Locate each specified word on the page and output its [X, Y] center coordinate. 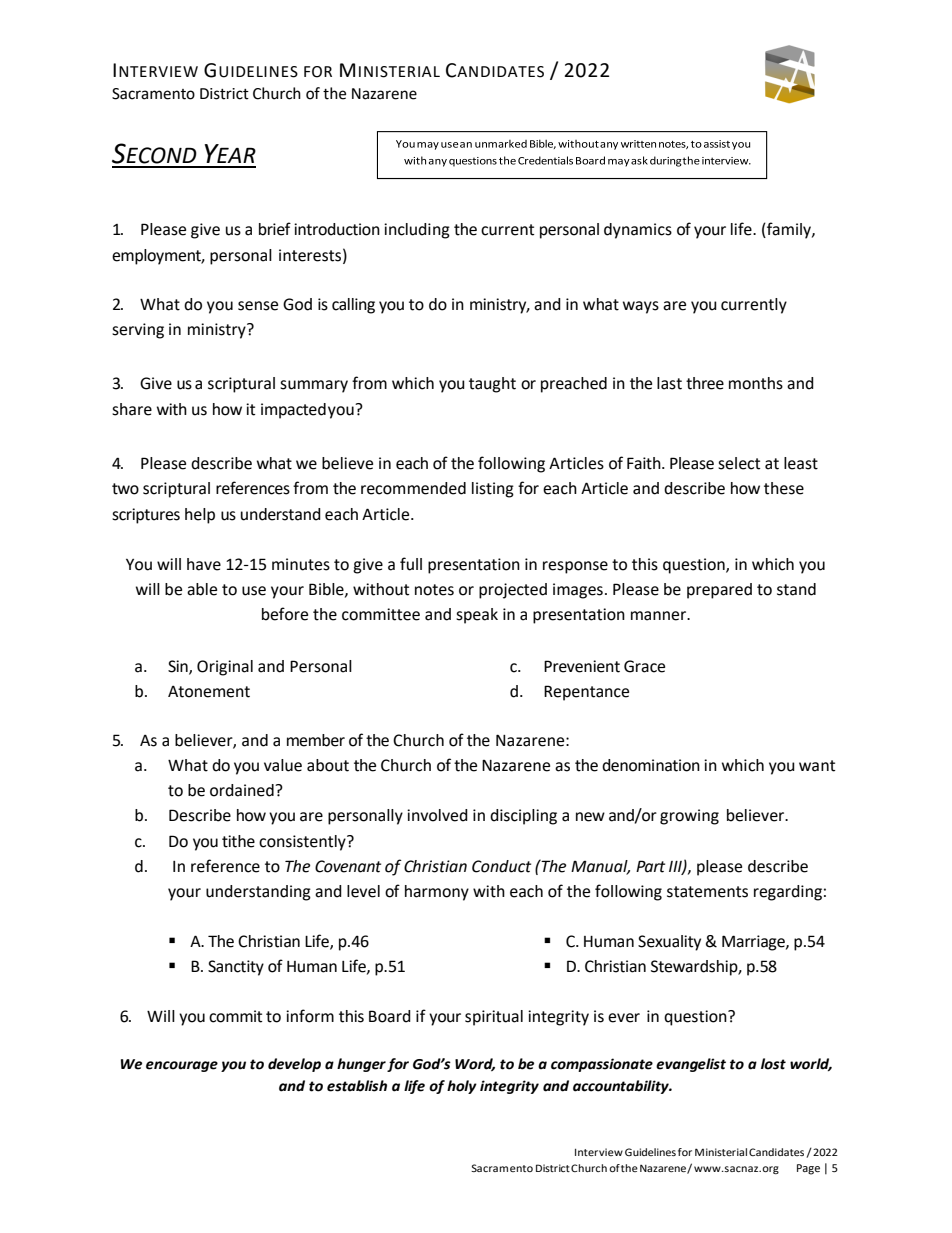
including [417, 231]
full [411, 564]
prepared [719, 591]
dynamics [638, 231]
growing [689, 817]
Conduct [501, 866]
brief [275, 229]
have [204, 564]
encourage [182, 1066]
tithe [238, 841]
